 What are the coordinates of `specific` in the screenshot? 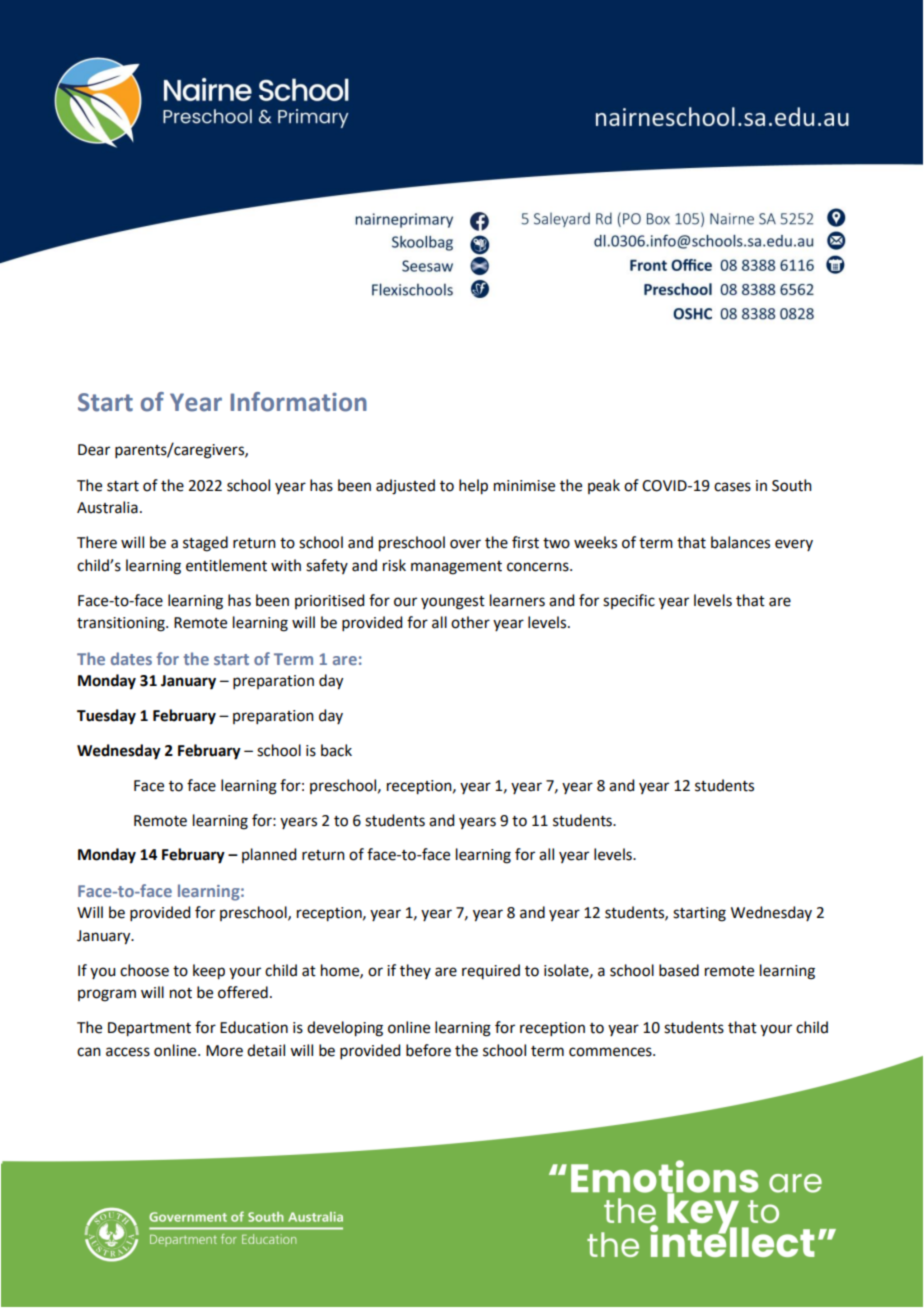 It's located at (629, 601).
